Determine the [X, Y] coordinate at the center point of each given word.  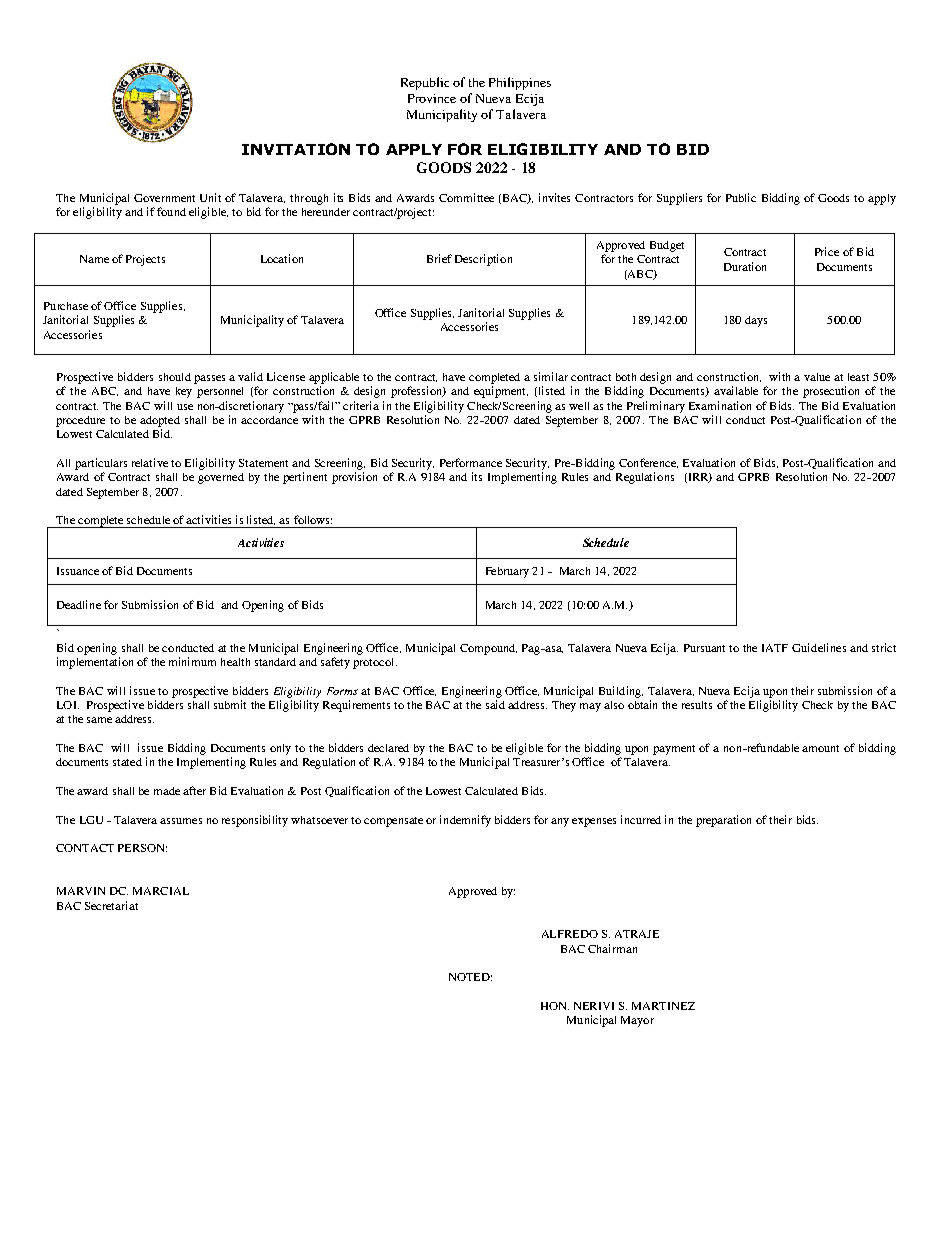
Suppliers [679, 199]
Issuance [78, 571]
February [507, 572]
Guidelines [819, 647]
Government [164, 198]
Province [432, 98]
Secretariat [111, 905]
